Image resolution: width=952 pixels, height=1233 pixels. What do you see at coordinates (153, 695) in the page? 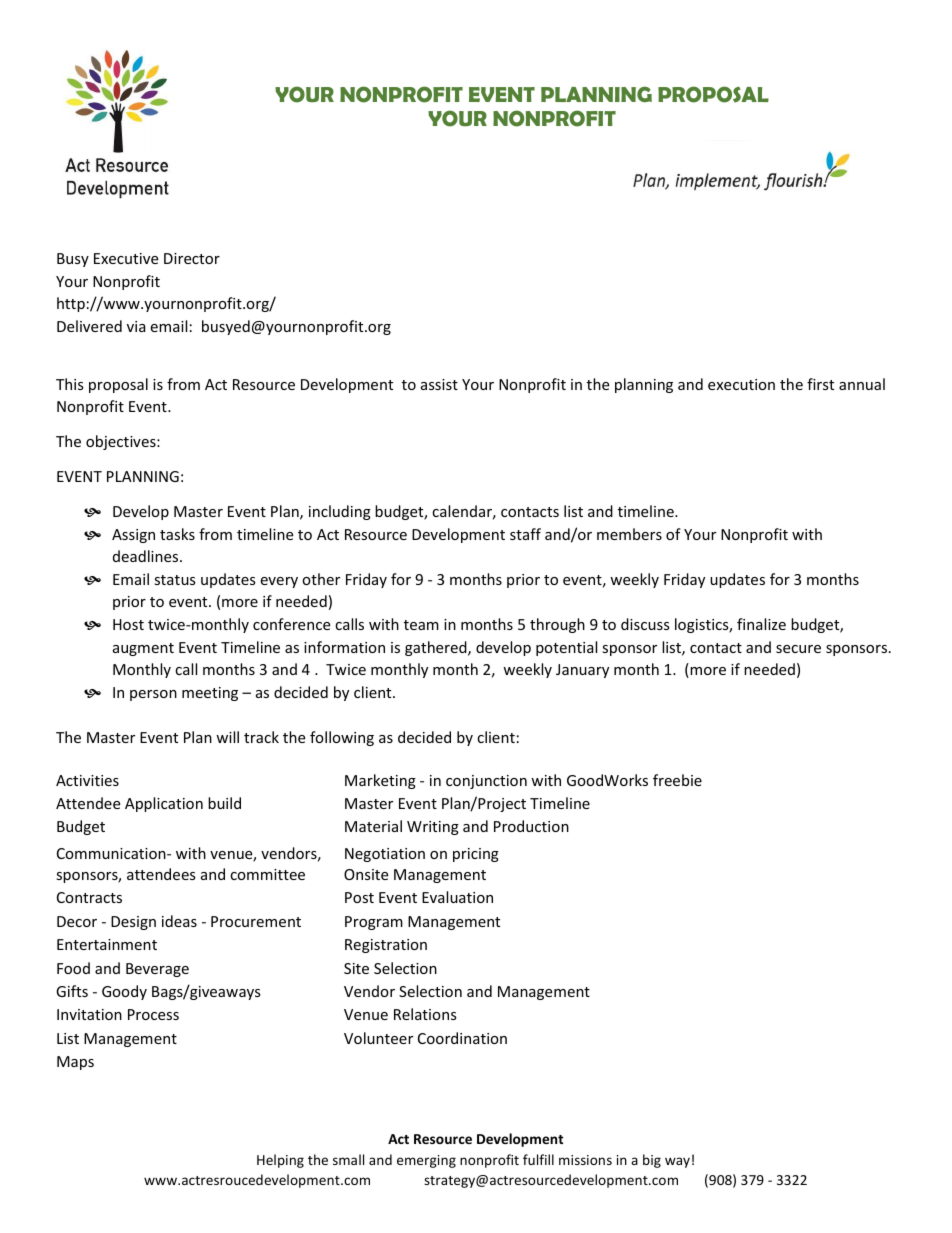
I see `person` at bounding box center [153, 695].
